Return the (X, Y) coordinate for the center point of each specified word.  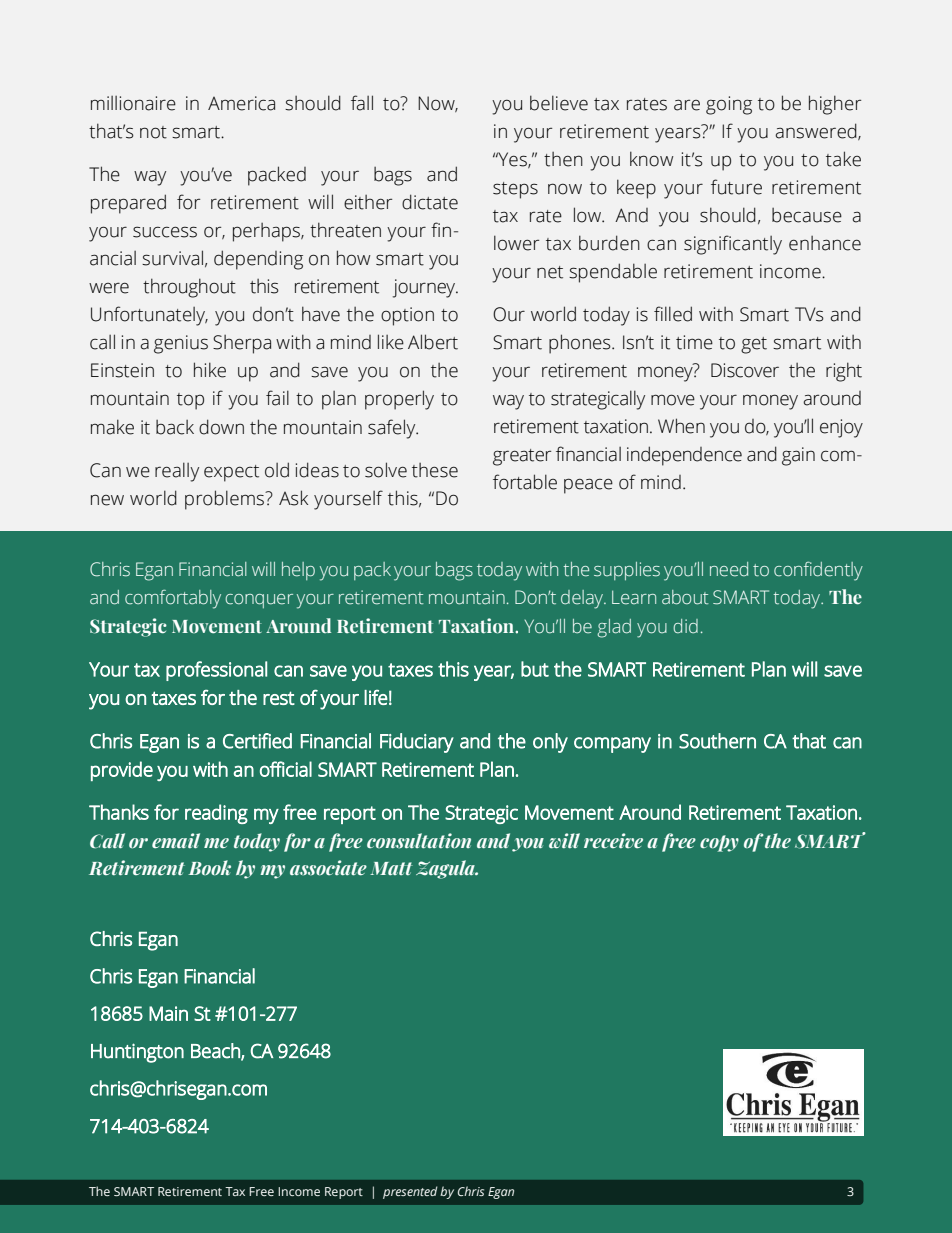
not (153, 132)
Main (168, 1013)
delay (583, 599)
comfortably (173, 599)
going (729, 105)
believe (559, 103)
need (729, 569)
